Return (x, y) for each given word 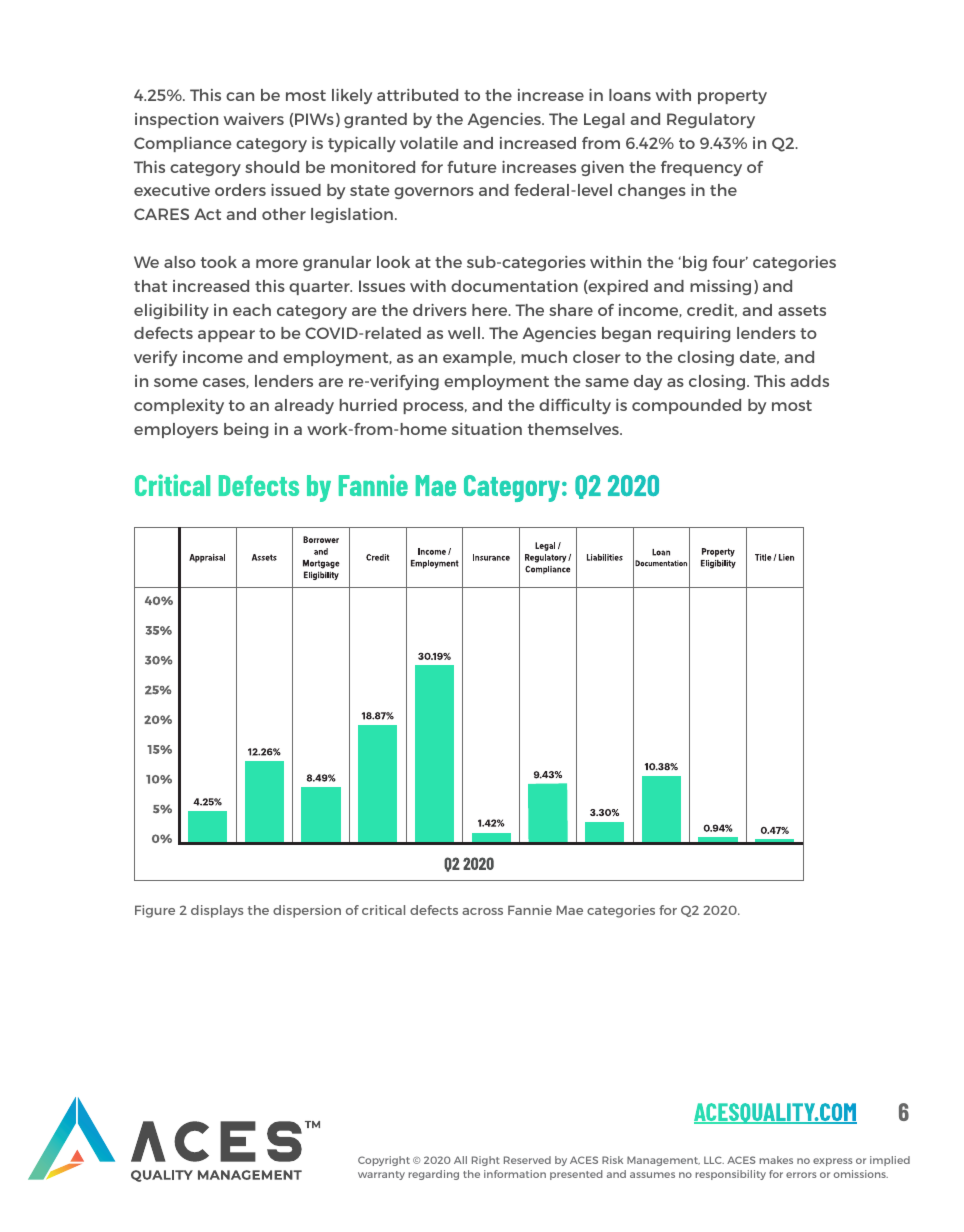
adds (809, 381)
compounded (686, 406)
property (732, 97)
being (246, 430)
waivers (254, 119)
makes (776, 1160)
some (176, 382)
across (482, 911)
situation (487, 429)
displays (217, 911)
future (471, 167)
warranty (381, 1175)
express (833, 1162)
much (544, 357)
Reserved (527, 1160)
